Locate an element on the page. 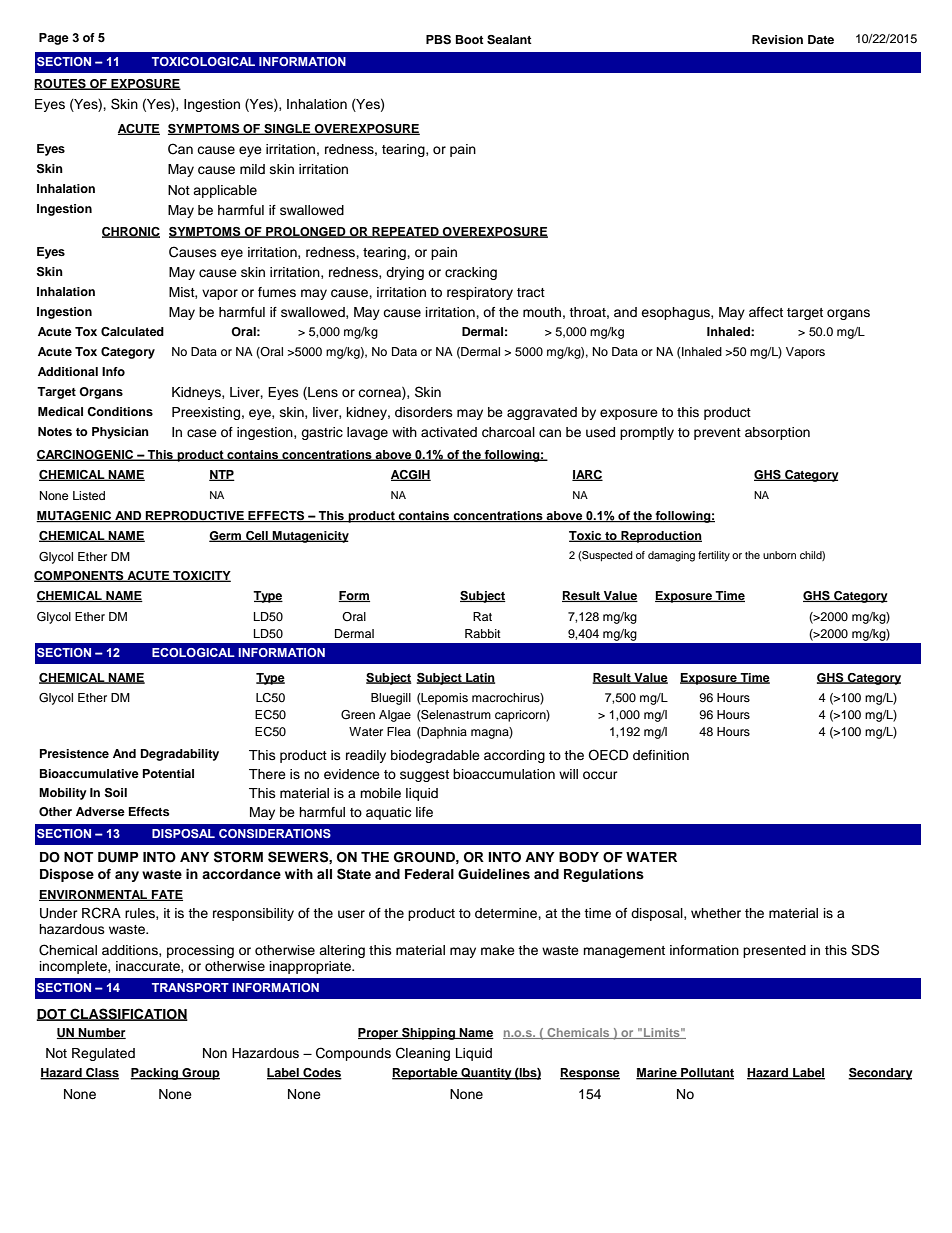 The height and width of the page is (1233, 952). COMPONENTS is located at coordinates (80, 576).
